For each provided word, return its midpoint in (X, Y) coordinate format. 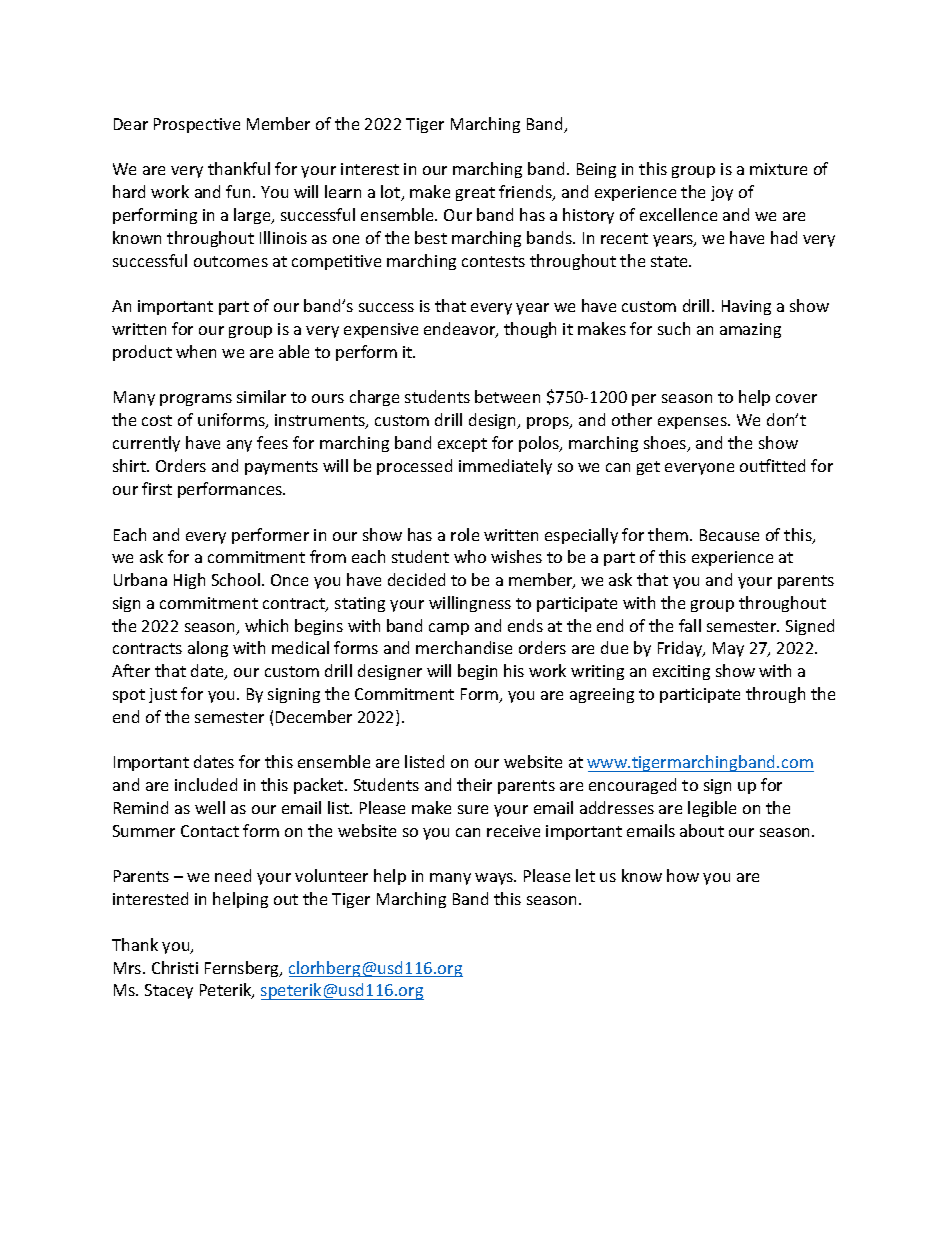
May (728, 649)
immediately (505, 467)
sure (473, 809)
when (196, 351)
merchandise (464, 647)
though (530, 330)
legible (712, 809)
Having (746, 307)
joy (722, 193)
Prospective (197, 125)
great (475, 194)
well (210, 807)
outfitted (772, 465)
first (157, 488)
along (208, 649)
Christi (175, 967)
